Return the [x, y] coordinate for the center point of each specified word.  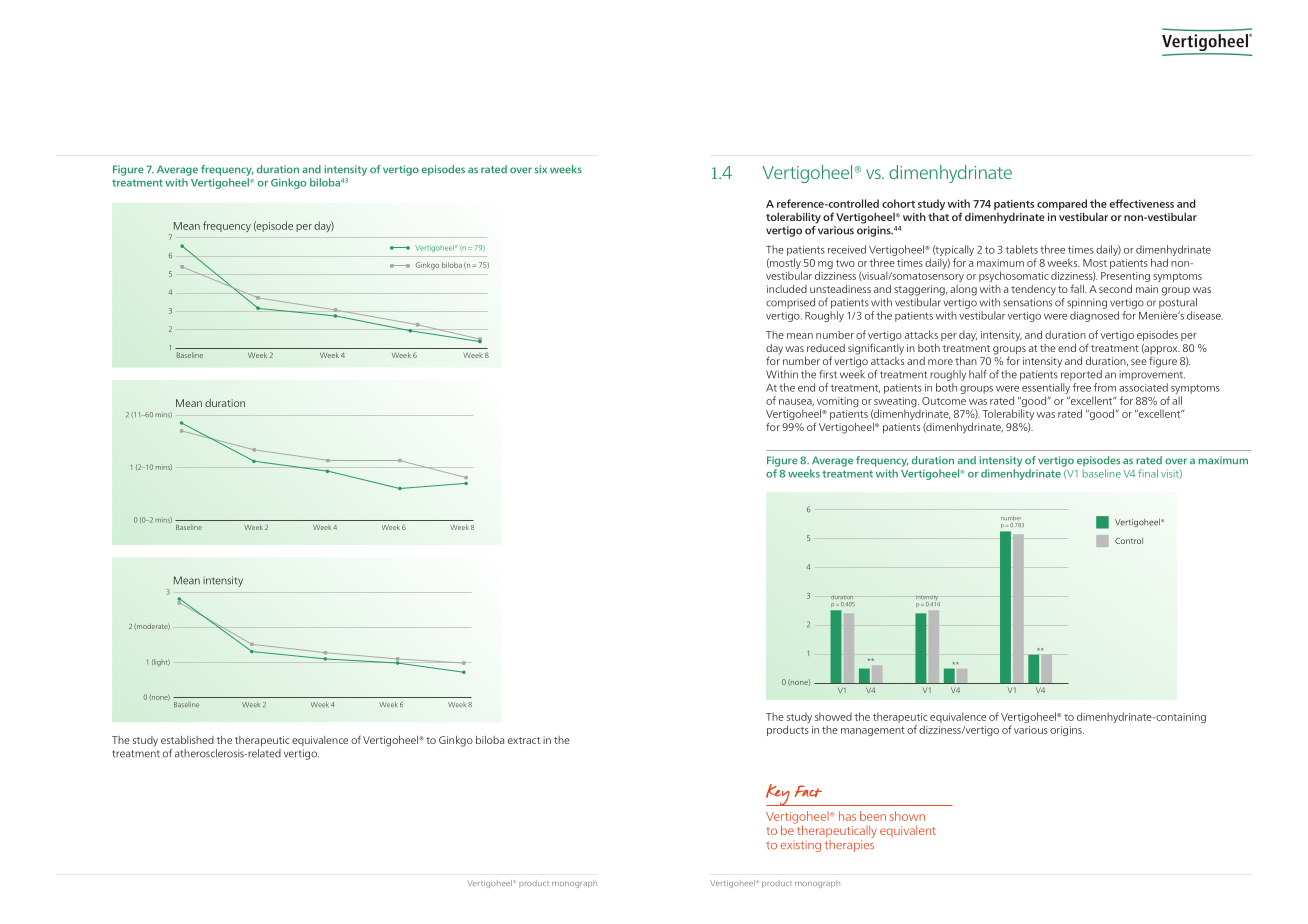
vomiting [838, 403]
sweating [895, 403]
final [1148, 473]
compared [1062, 206]
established [187, 740]
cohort [898, 203]
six [541, 169]
